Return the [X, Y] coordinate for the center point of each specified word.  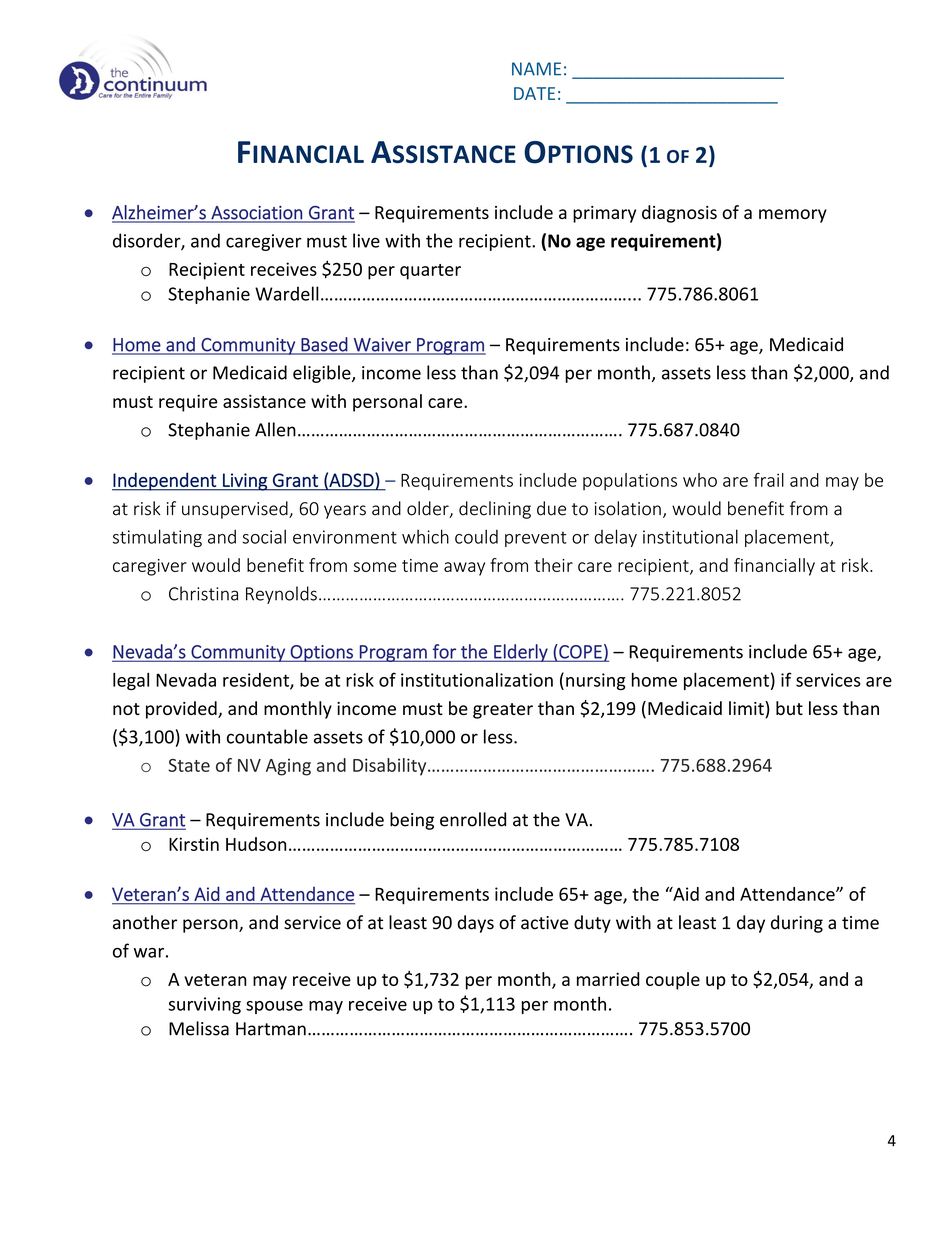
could [476, 536]
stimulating [157, 538]
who [700, 480]
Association [256, 214]
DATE [534, 93]
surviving [204, 1005]
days [475, 924]
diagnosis [679, 214]
